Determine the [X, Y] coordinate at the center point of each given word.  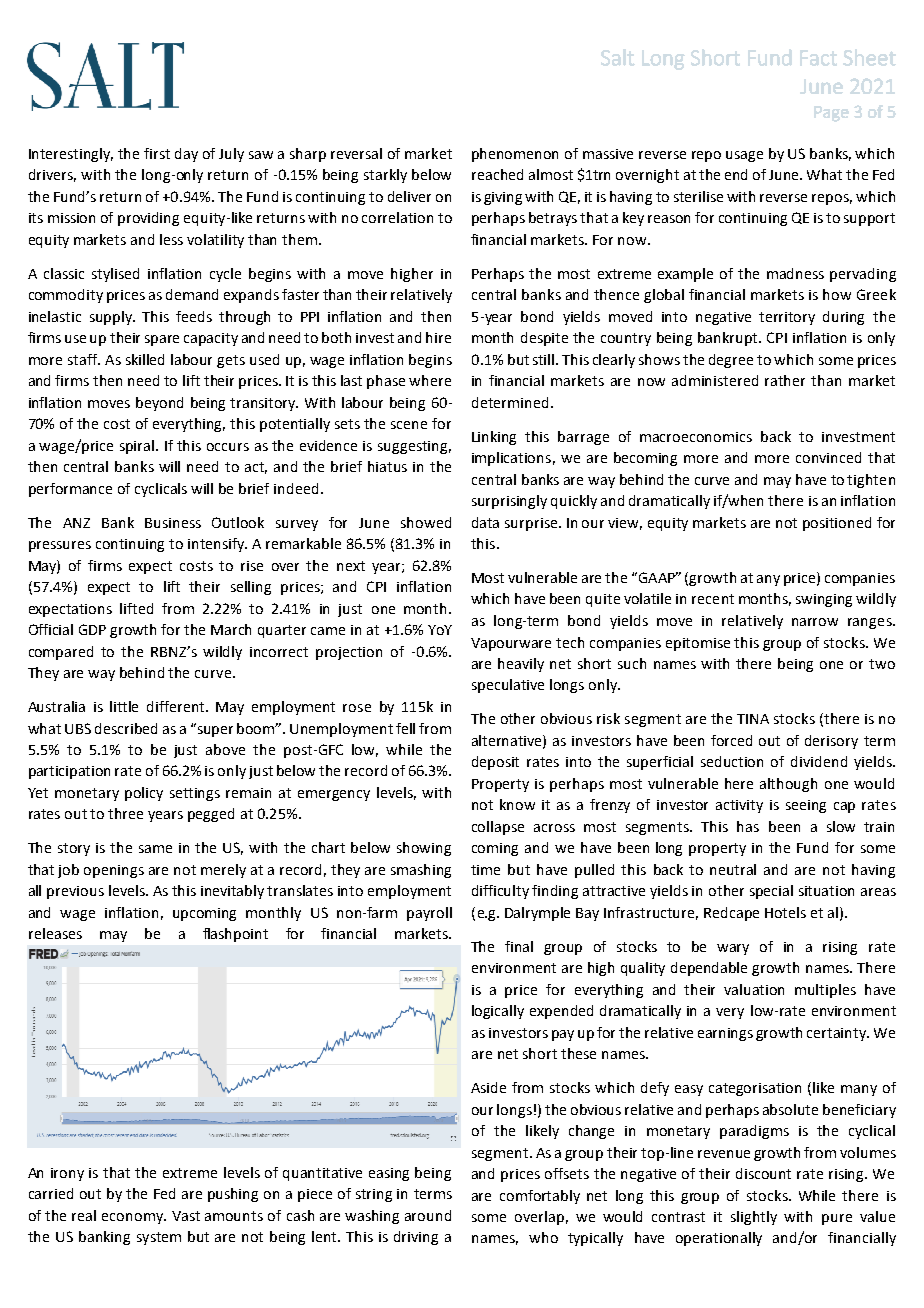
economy [134, 1218]
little [124, 706]
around [428, 1215]
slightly [754, 1218]
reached [497, 174]
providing [148, 219]
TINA [753, 719]
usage [744, 156]
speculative [508, 686]
